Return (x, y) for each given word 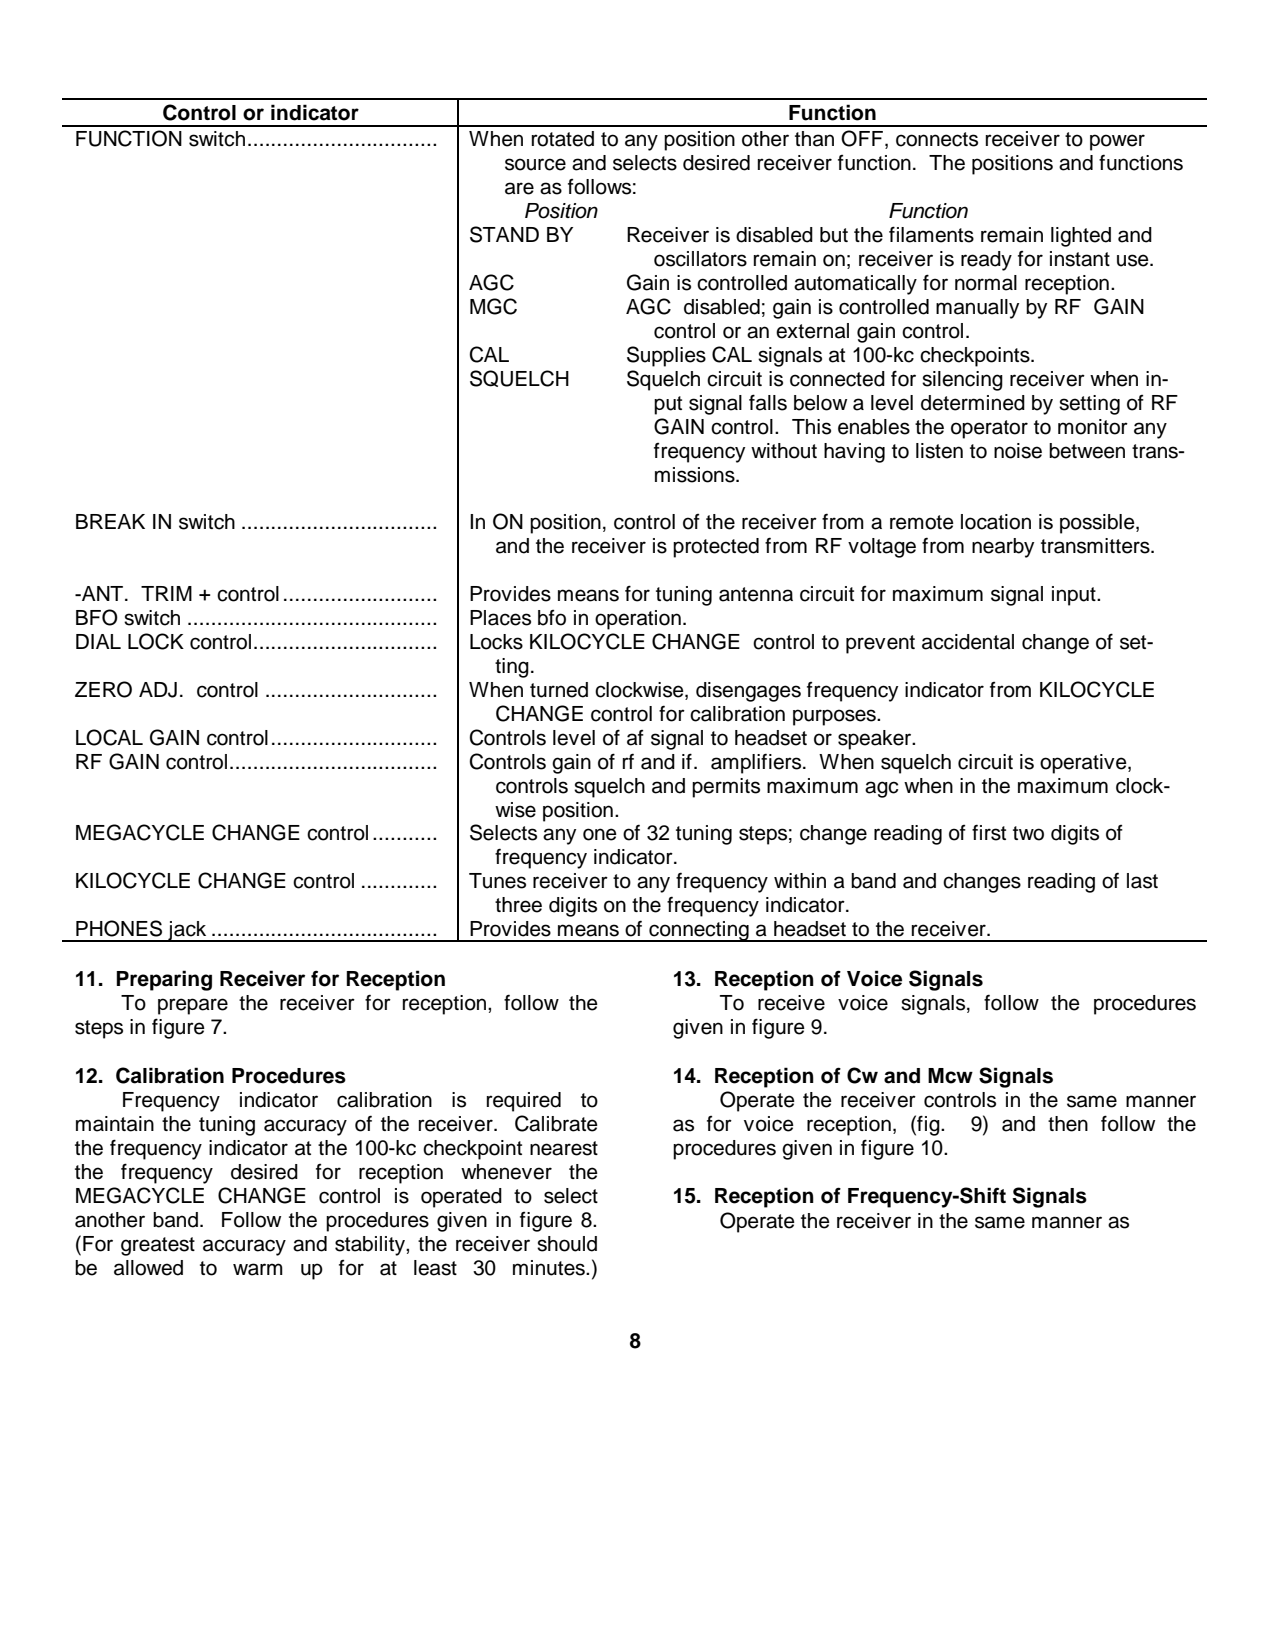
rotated (563, 139)
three (518, 905)
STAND (504, 234)
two (1028, 833)
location (996, 522)
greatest (158, 1246)
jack (187, 931)
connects (937, 139)
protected (716, 548)
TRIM (166, 593)
